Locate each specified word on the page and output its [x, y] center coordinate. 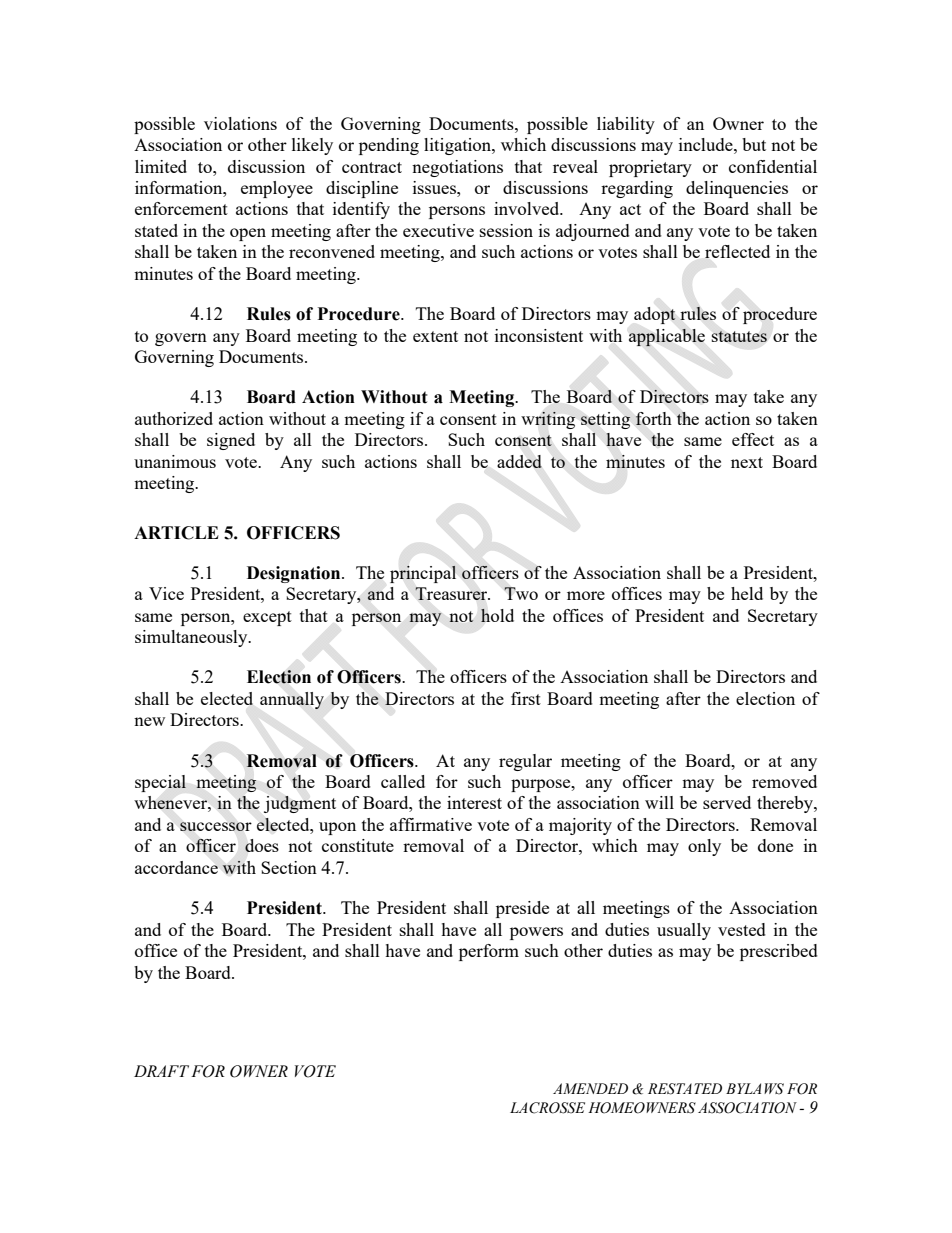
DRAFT [161, 1071]
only [704, 847]
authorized [174, 418]
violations [240, 123]
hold [497, 615]
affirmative [431, 824]
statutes [739, 336]
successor [216, 826]
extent [435, 336]
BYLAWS [755, 1089]
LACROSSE [547, 1108]
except [267, 618]
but [754, 144]
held [747, 593]
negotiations [457, 168]
